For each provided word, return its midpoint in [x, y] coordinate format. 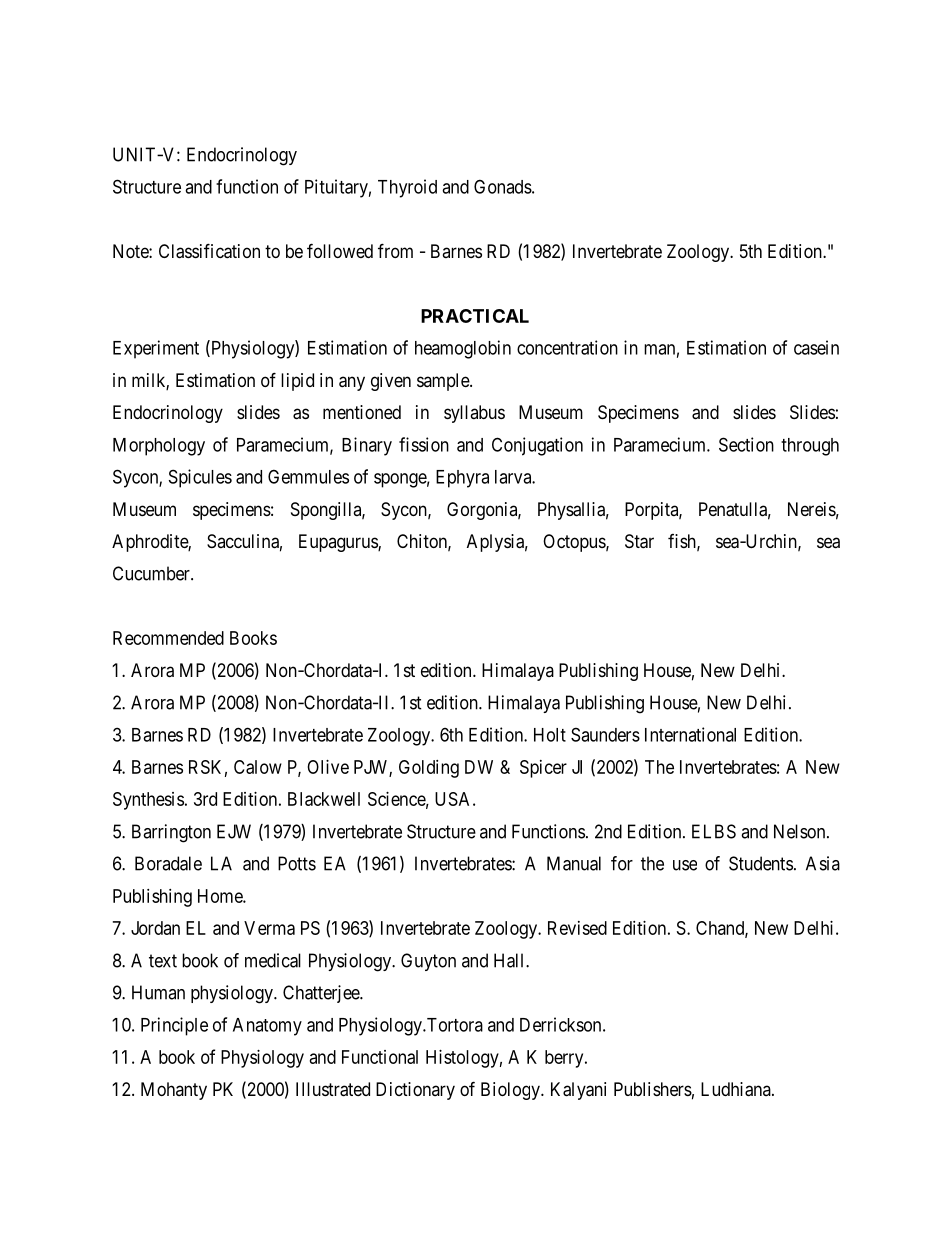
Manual [574, 863]
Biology [511, 1091]
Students [761, 863]
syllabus [474, 414]
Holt [550, 735]
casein [816, 347]
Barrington [171, 833]
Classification [209, 251]
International [690, 734]
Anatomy [267, 1027]
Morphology [159, 447]
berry [565, 1059]
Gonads [503, 186]
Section [746, 444]
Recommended [168, 638]
